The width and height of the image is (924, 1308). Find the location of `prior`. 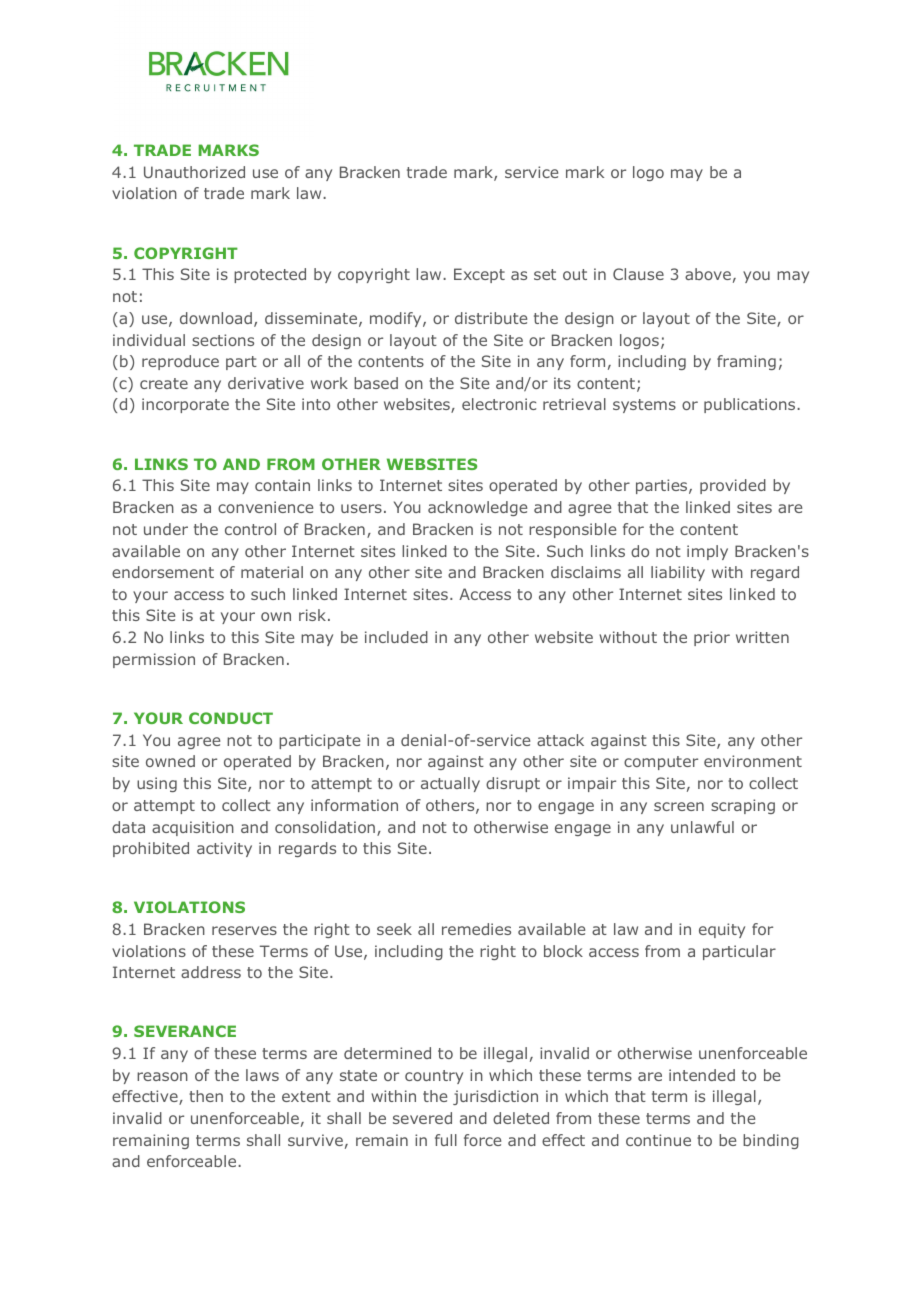

prior is located at coordinates (712, 638).
